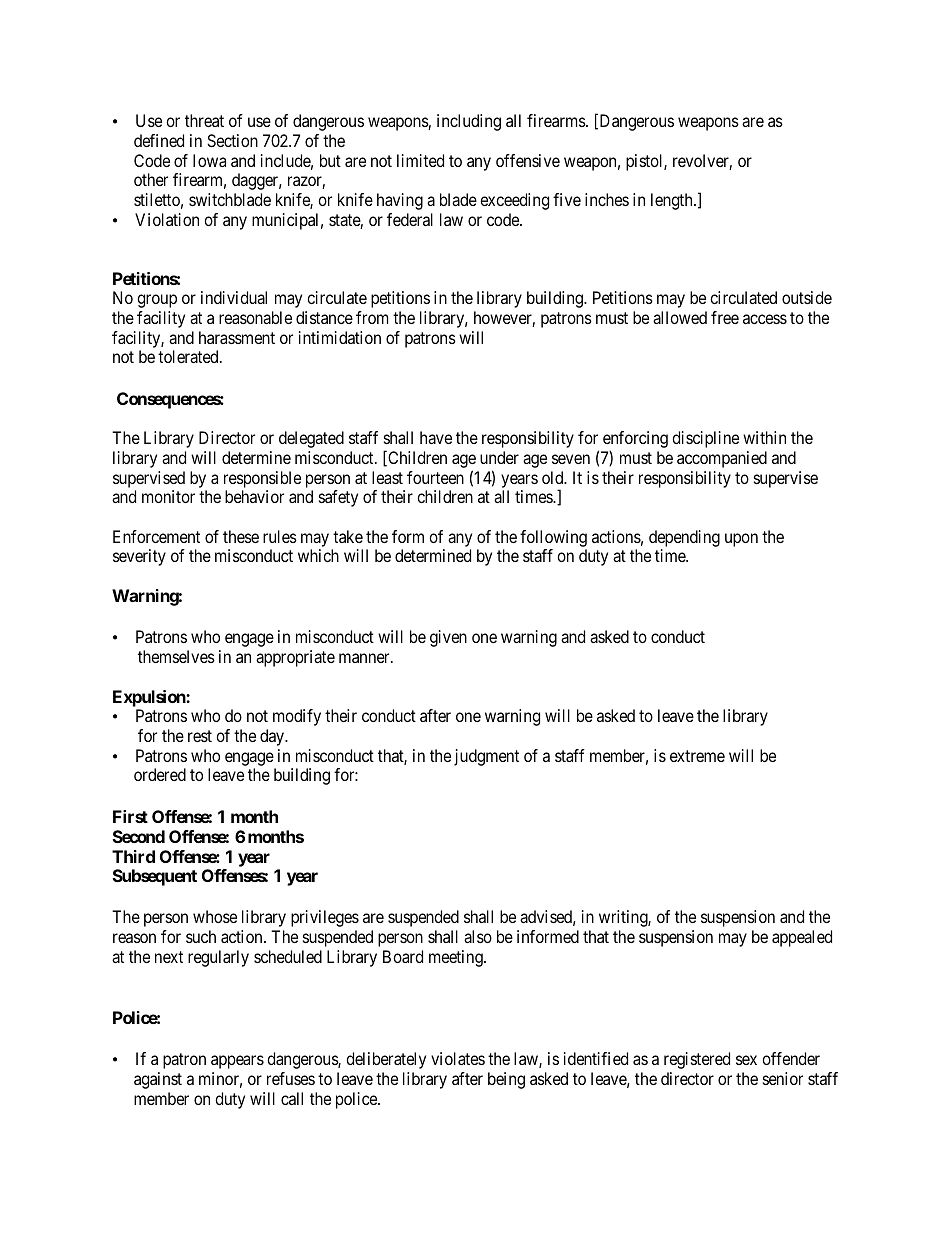  What do you see at coordinates (741, 540) in the document?
I see `upon` at bounding box center [741, 540].
